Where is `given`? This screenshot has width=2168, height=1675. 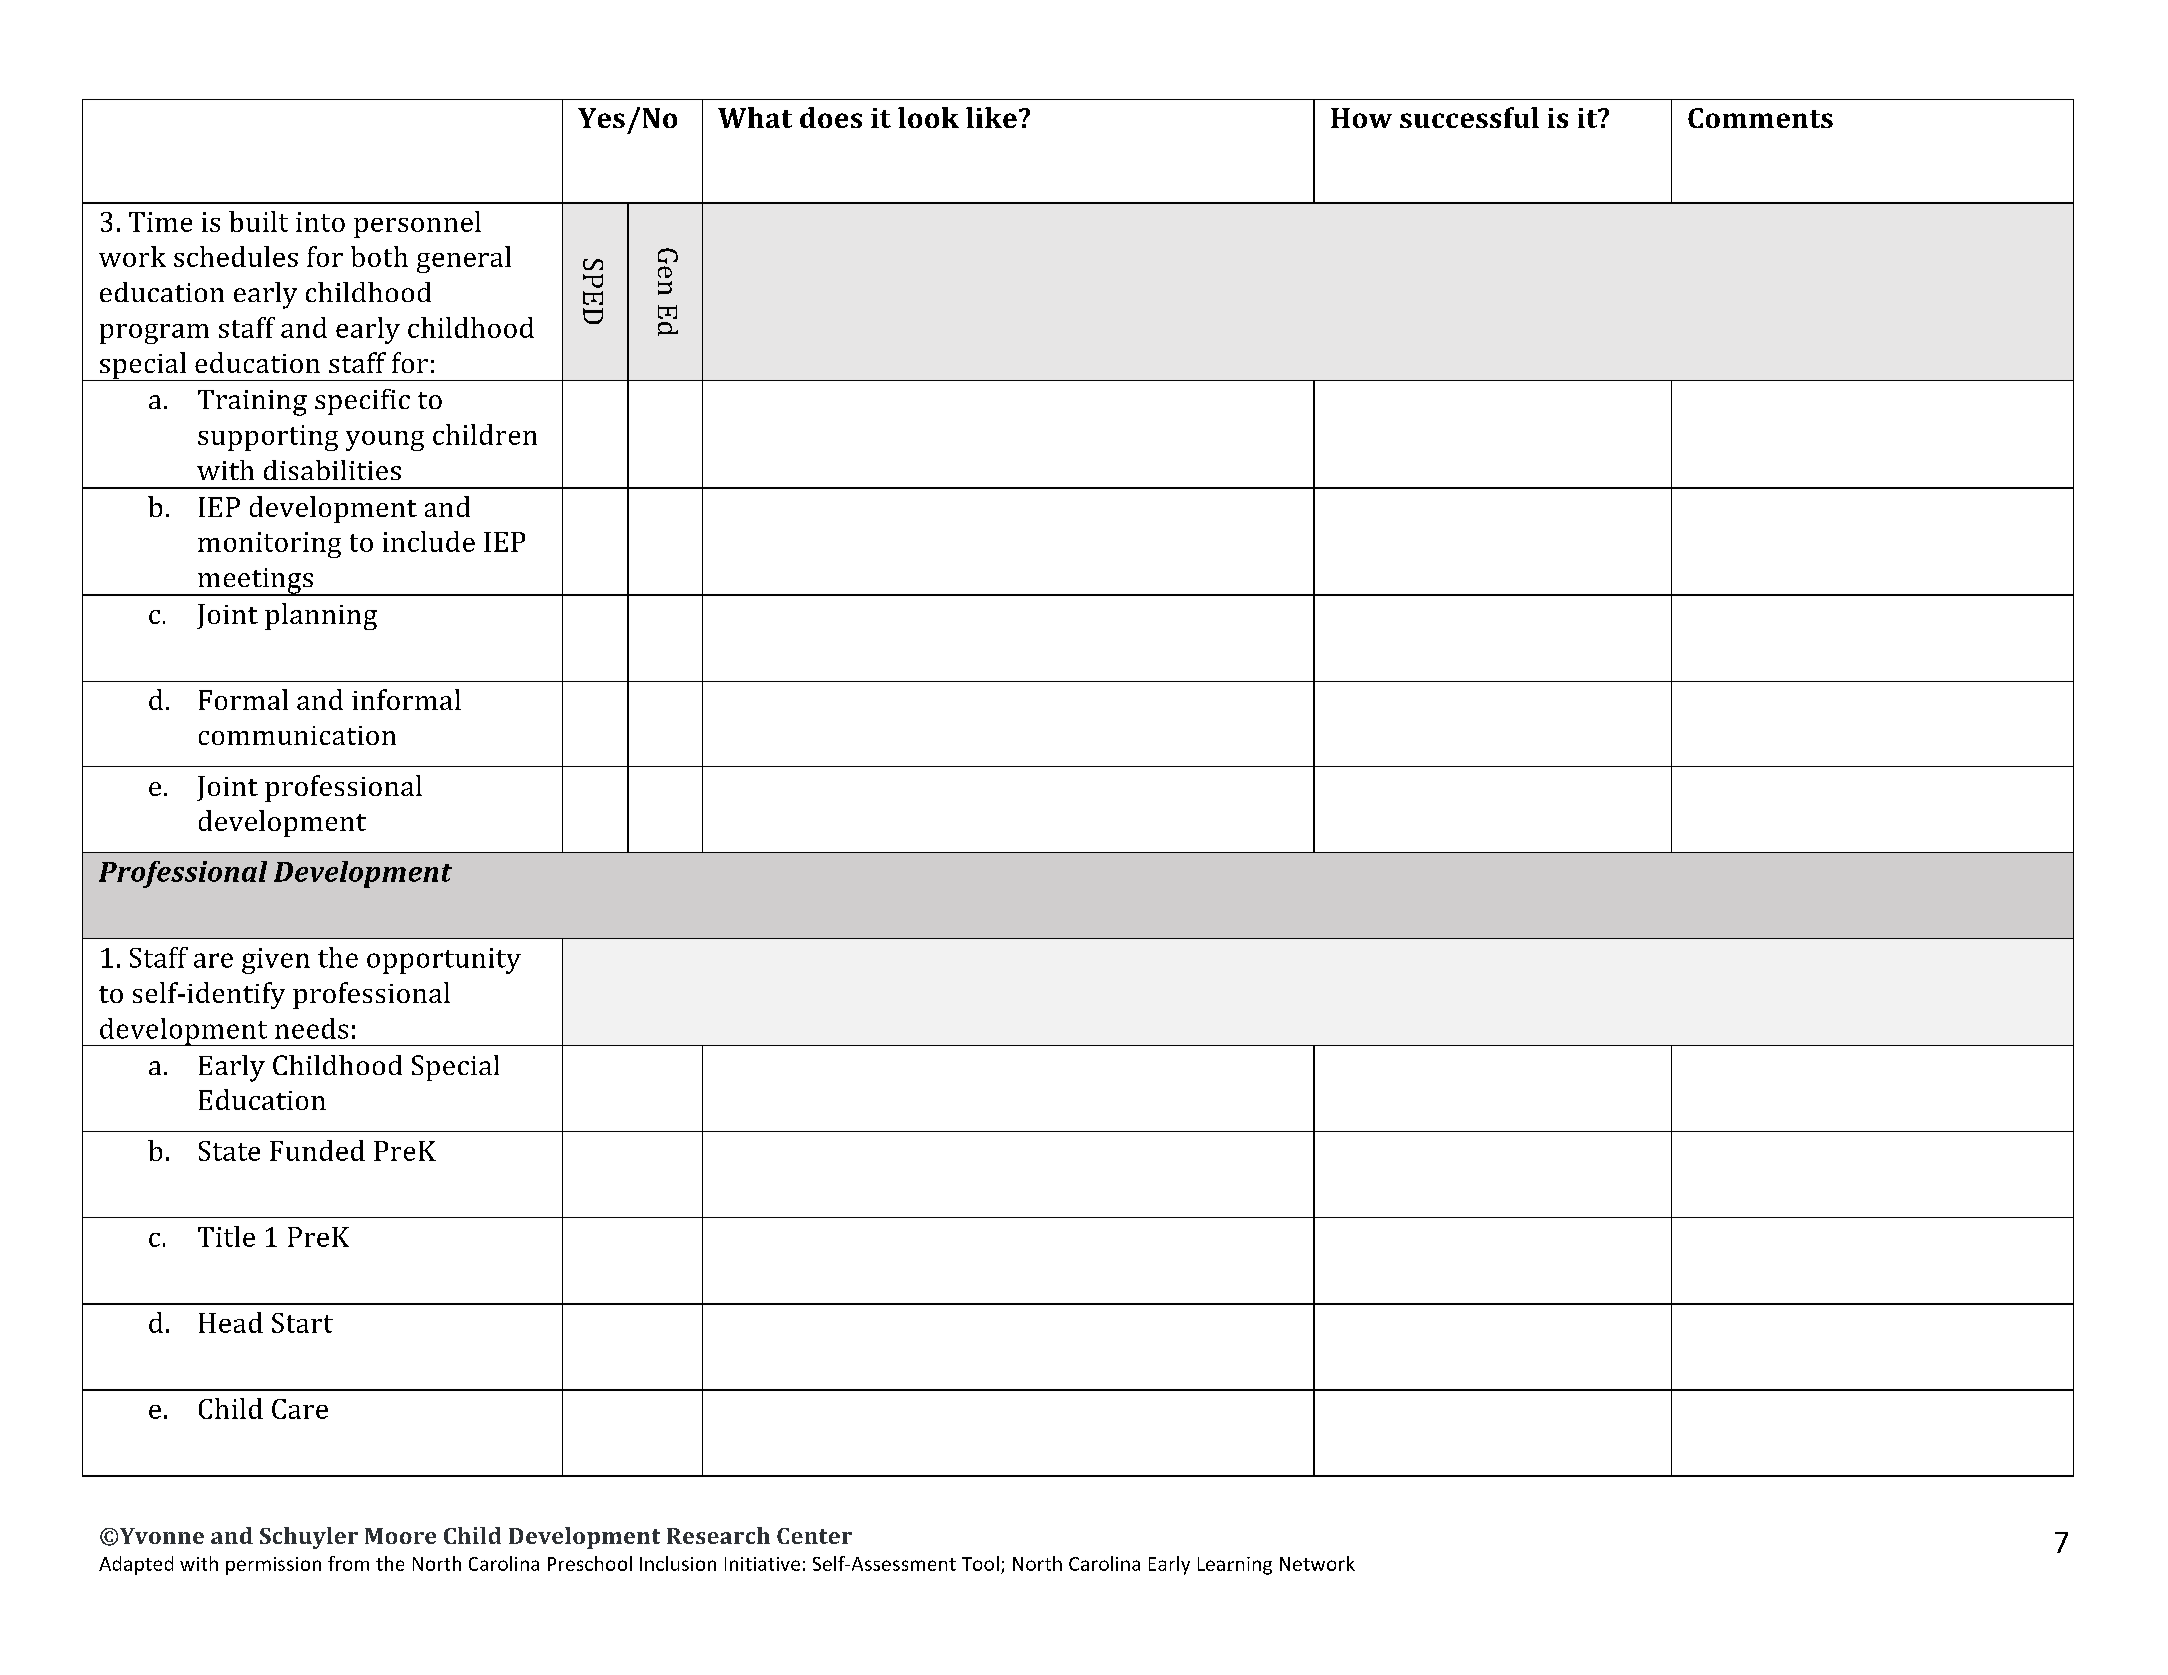 given is located at coordinates (276, 961).
